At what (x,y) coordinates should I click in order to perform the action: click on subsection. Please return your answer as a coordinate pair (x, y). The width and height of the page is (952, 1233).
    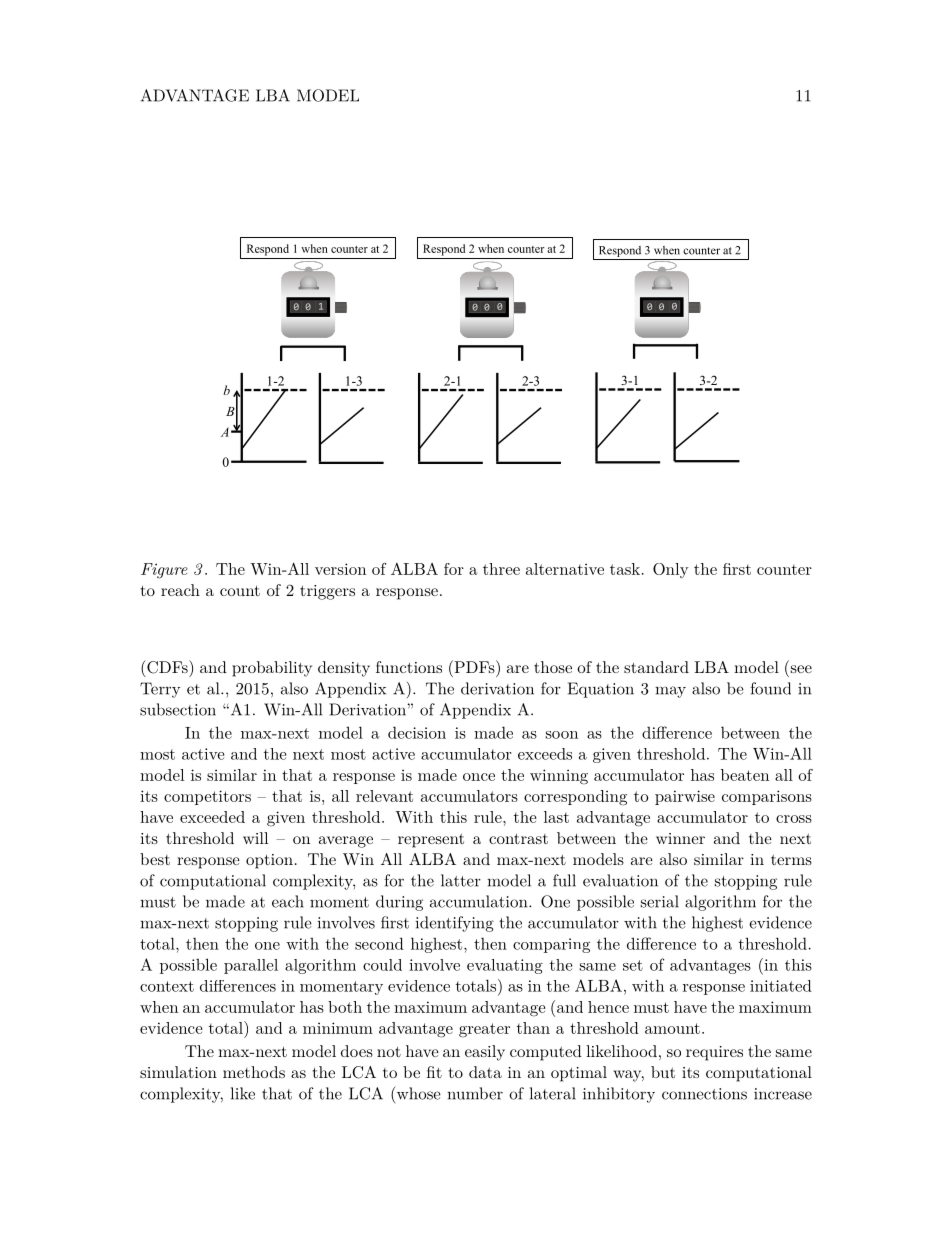
    Looking at the image, I should click on (178, 709).
